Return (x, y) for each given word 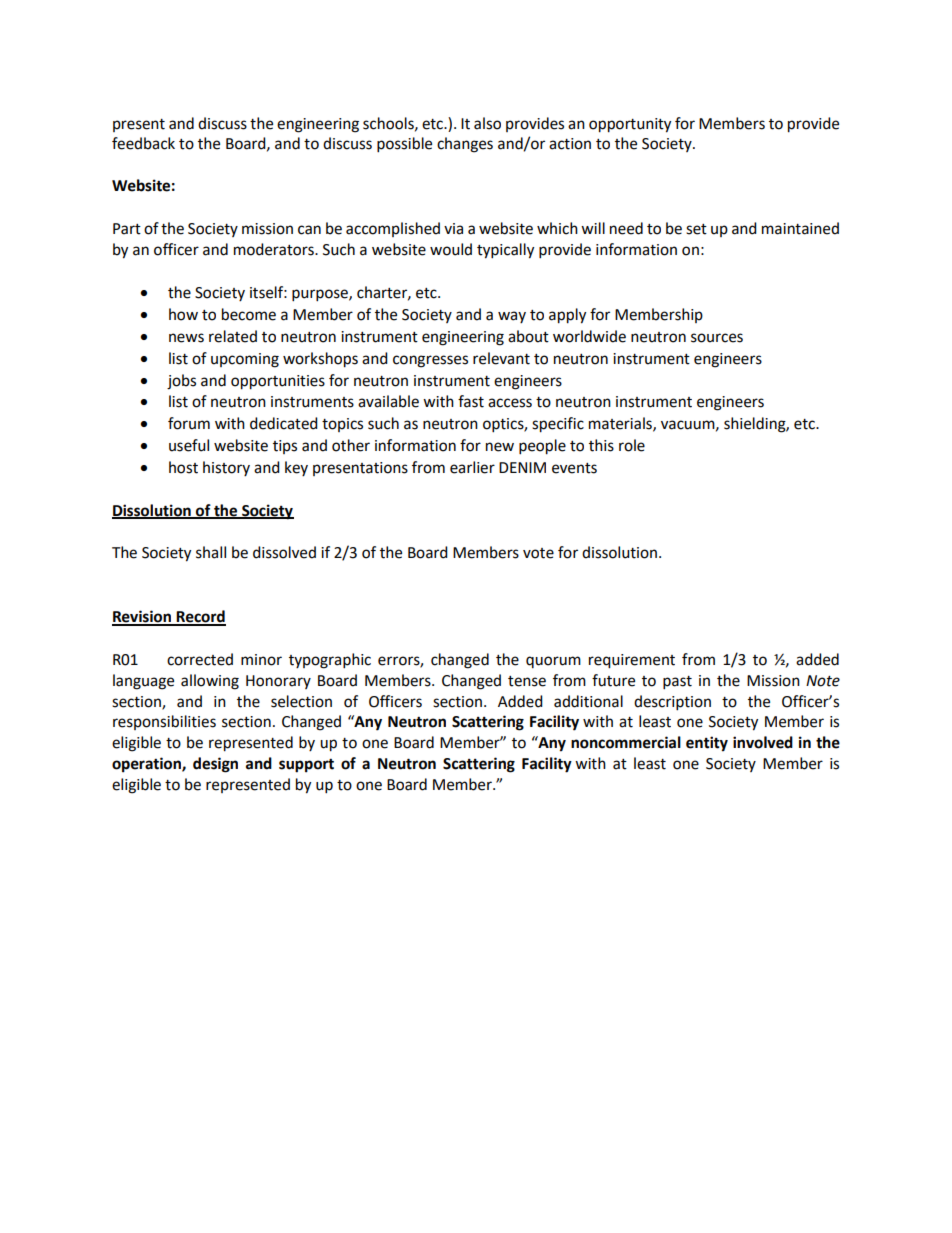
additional (588, 701)
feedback (143, 143)
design (215, 765)
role (632, 445)
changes (465, 145)
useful (189, 445)
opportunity (630, 125)
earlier (472, 467)
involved (763, 742)
